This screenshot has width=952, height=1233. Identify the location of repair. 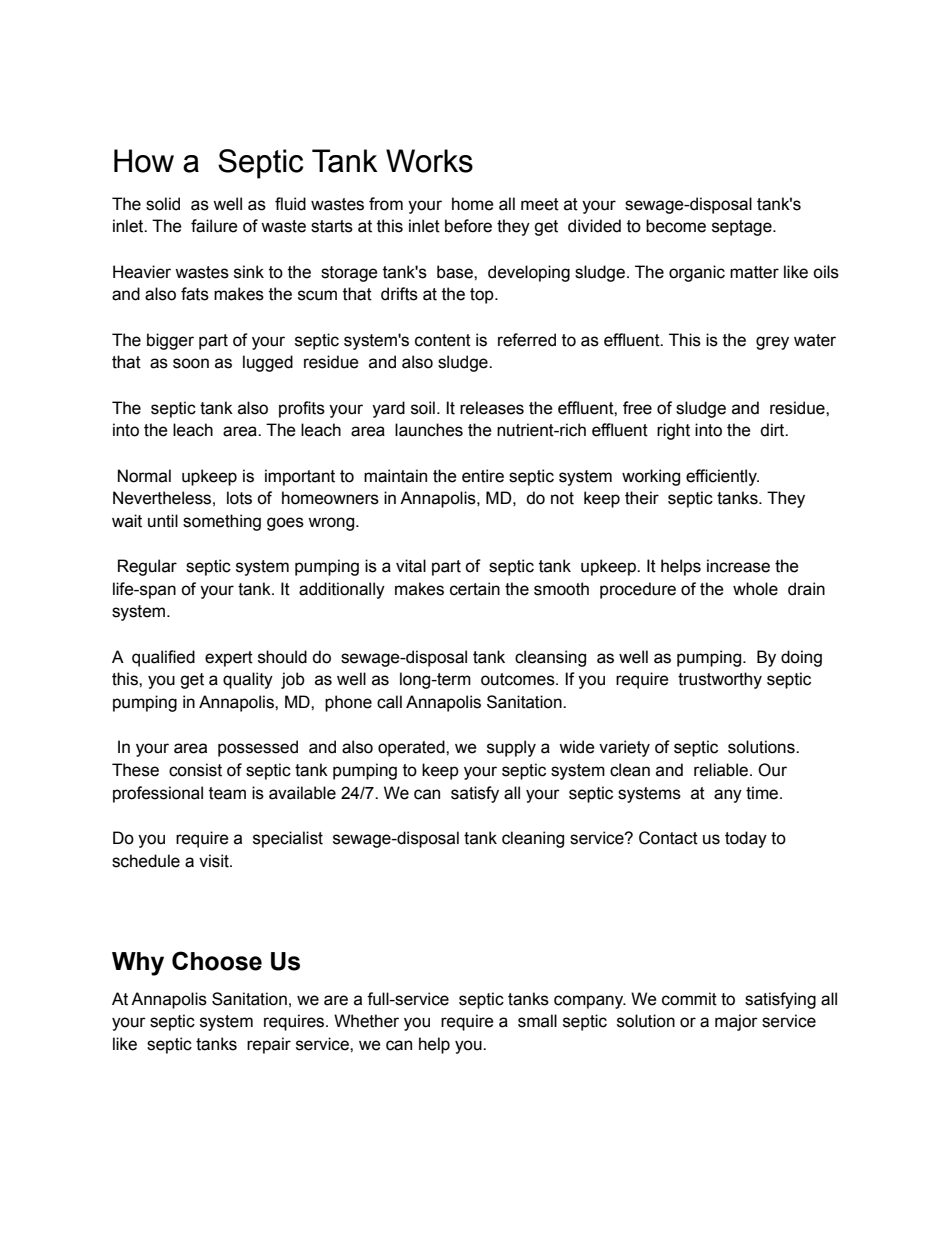
(269, 1045).
